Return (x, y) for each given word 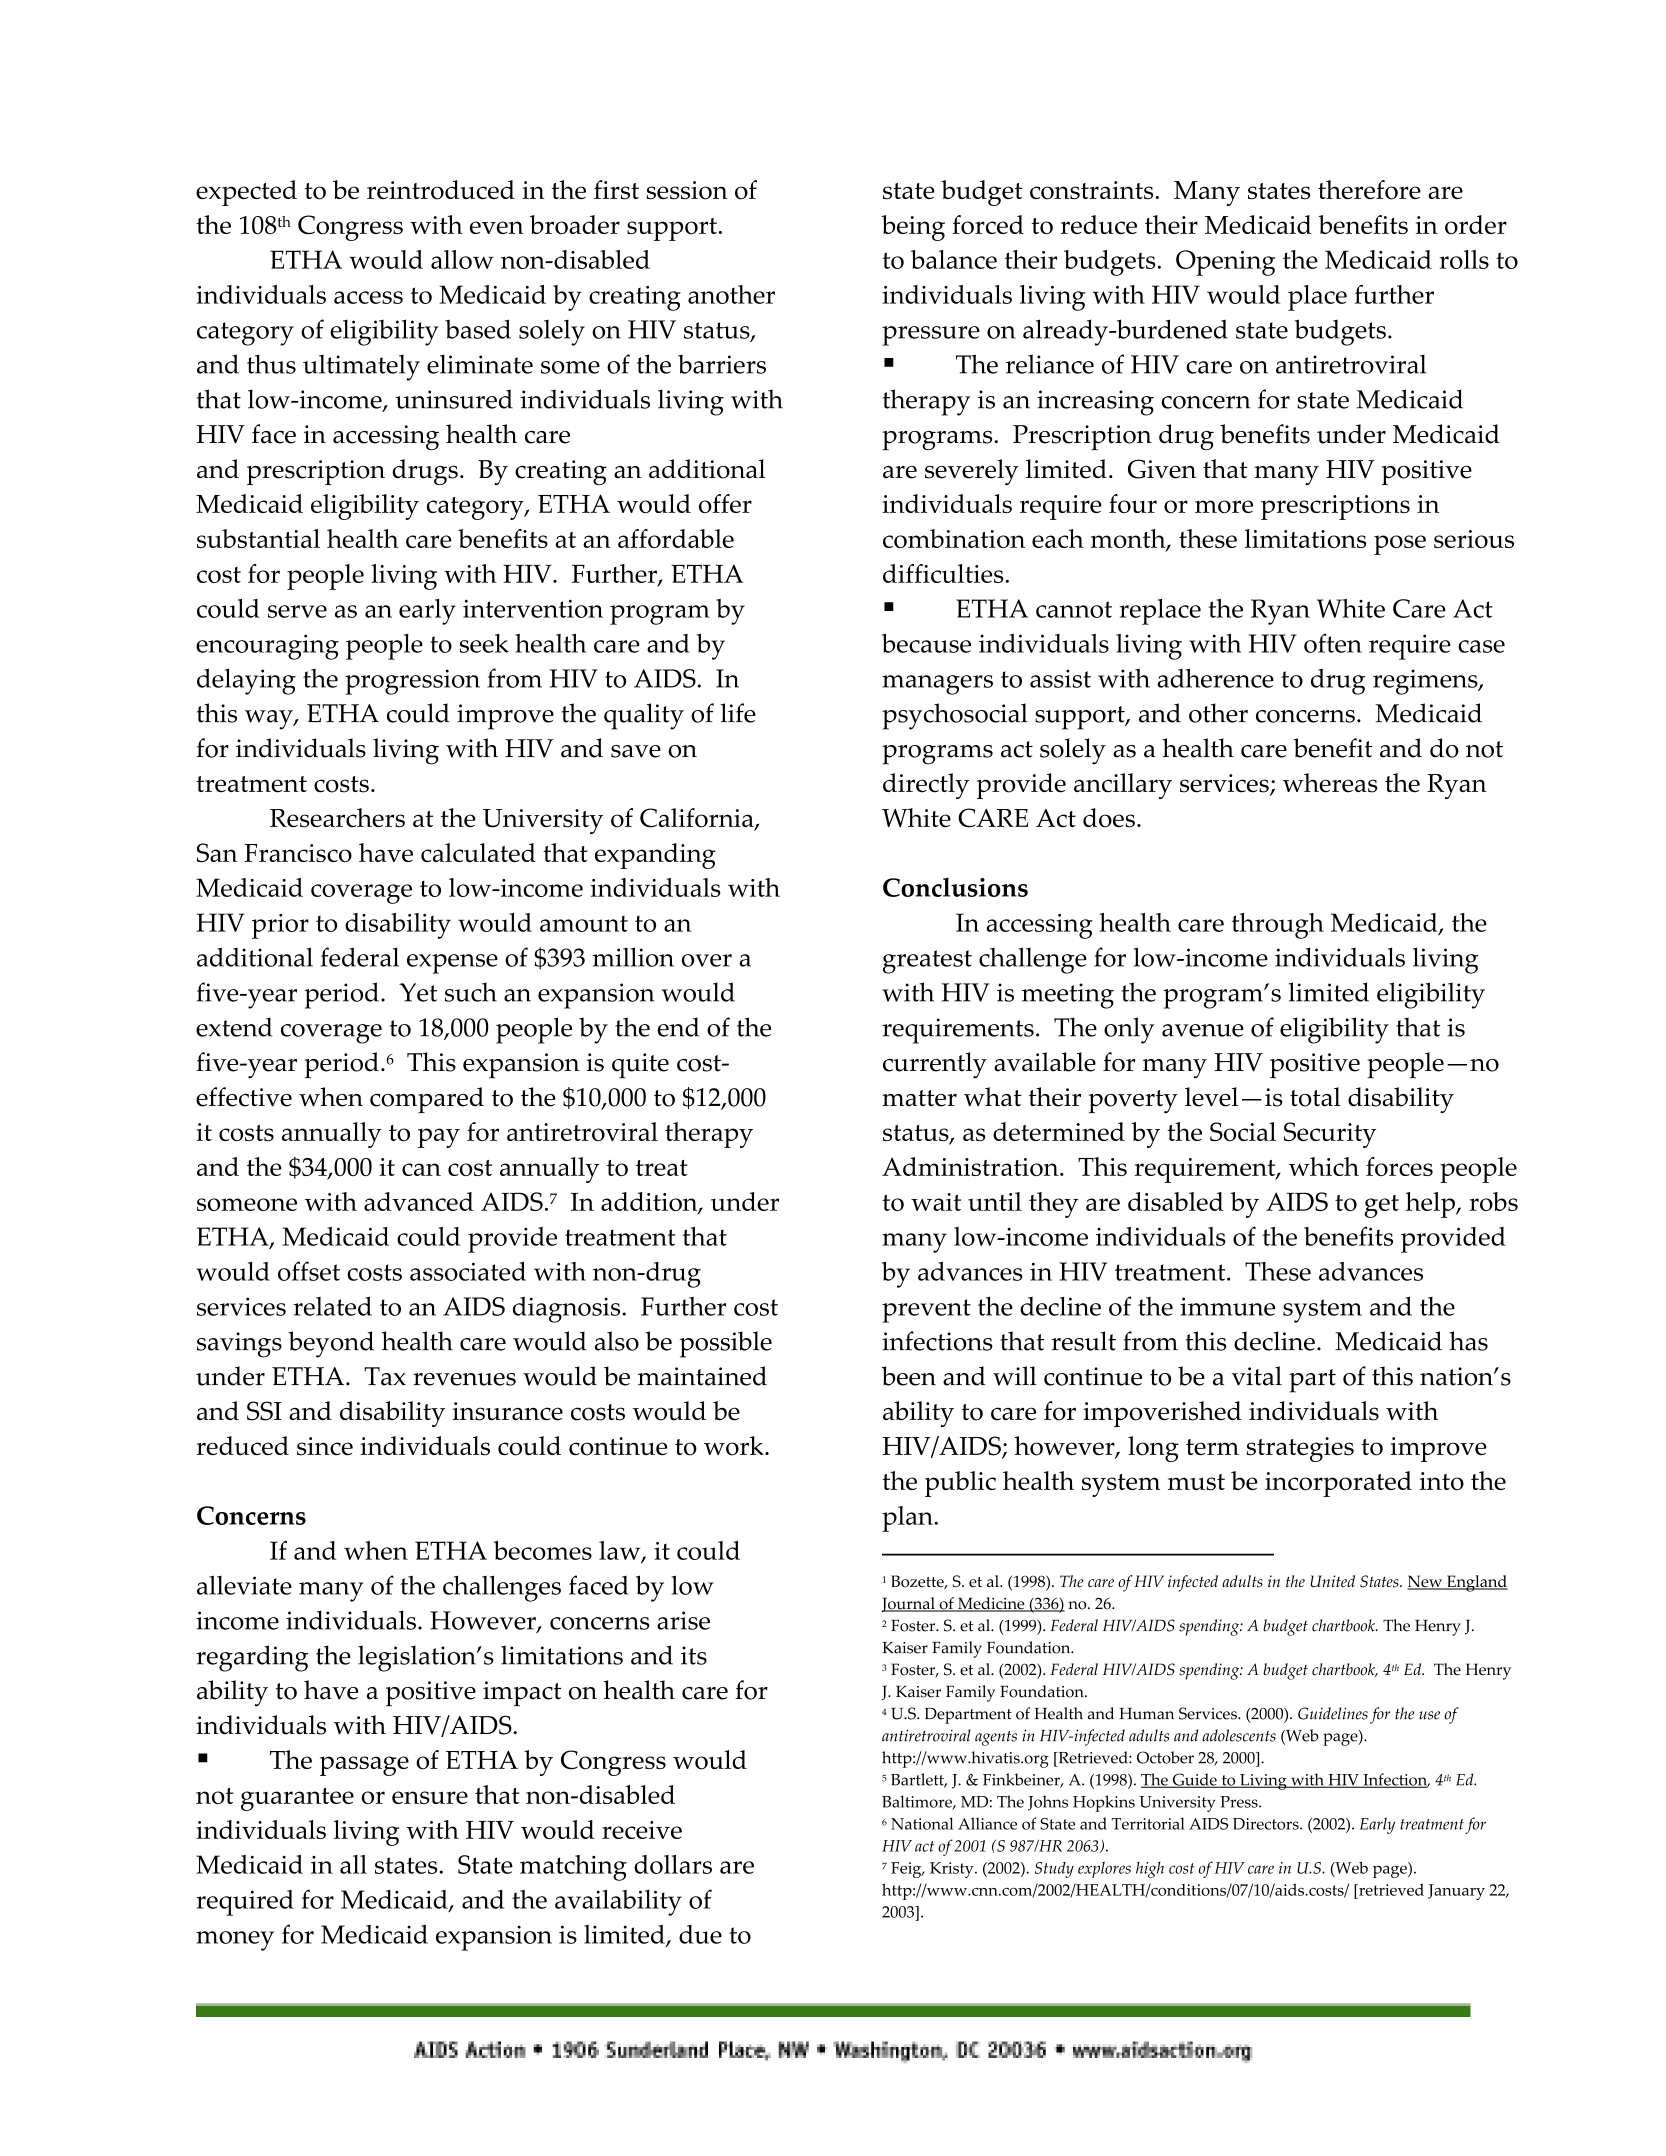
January (1456, 1892)
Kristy (953, 1870)
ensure (430, 1797)
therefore (1369, 190)
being (913, 228)
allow (462, 259)
